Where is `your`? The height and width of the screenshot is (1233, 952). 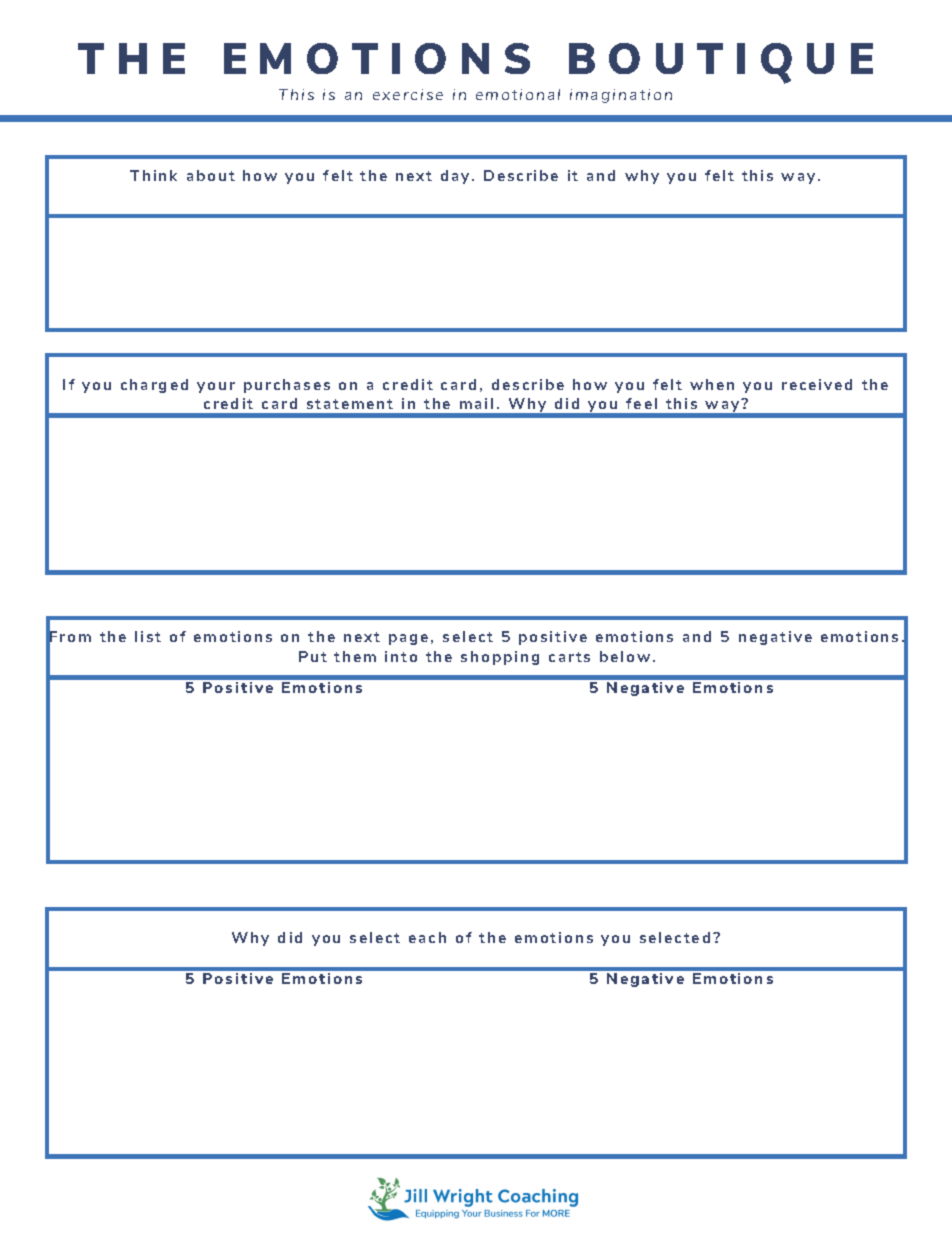 your is located at coordinates (216, 387).
